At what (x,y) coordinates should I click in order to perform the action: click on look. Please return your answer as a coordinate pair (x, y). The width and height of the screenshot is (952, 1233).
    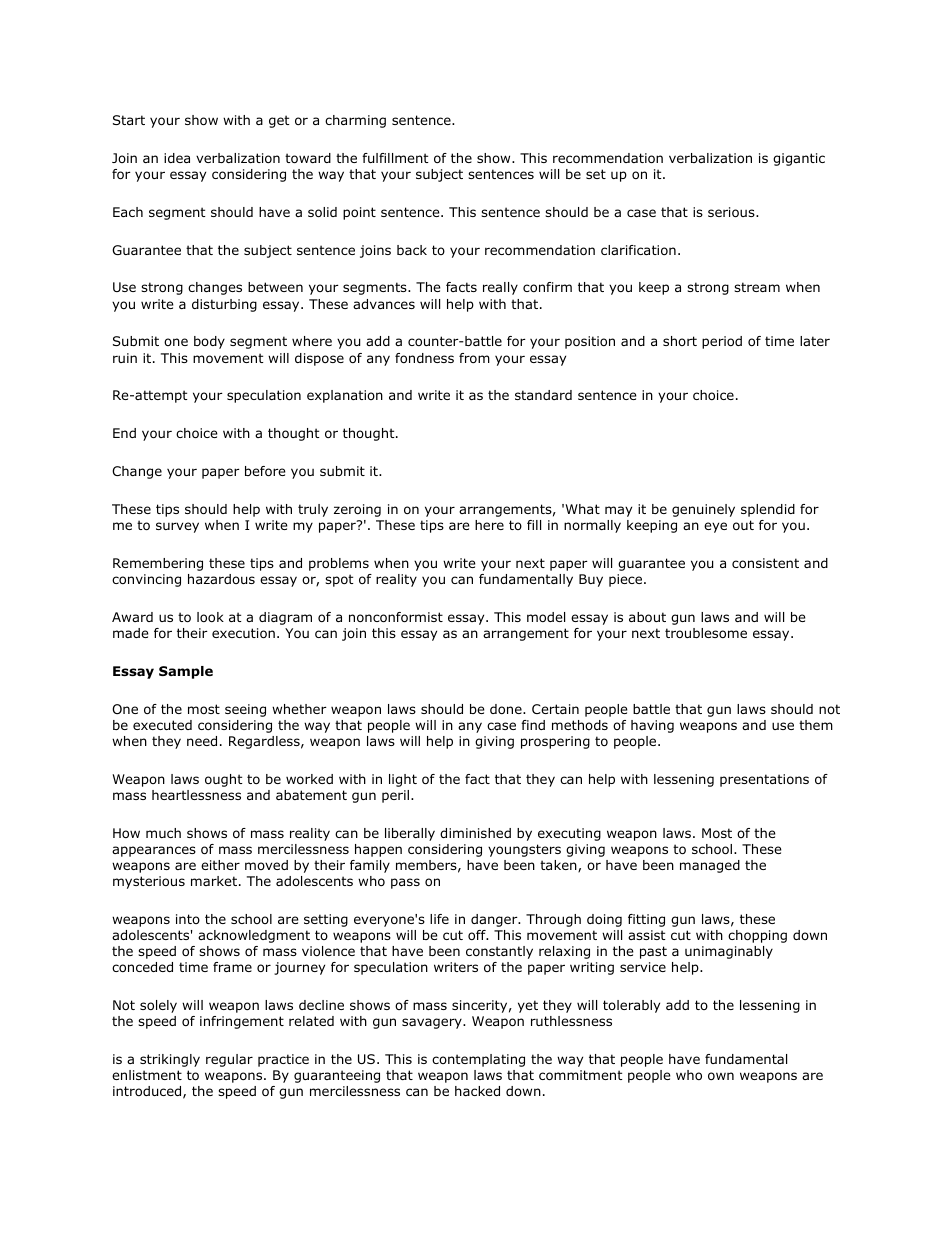
    Looking at the image, I should click on (210, 617).
